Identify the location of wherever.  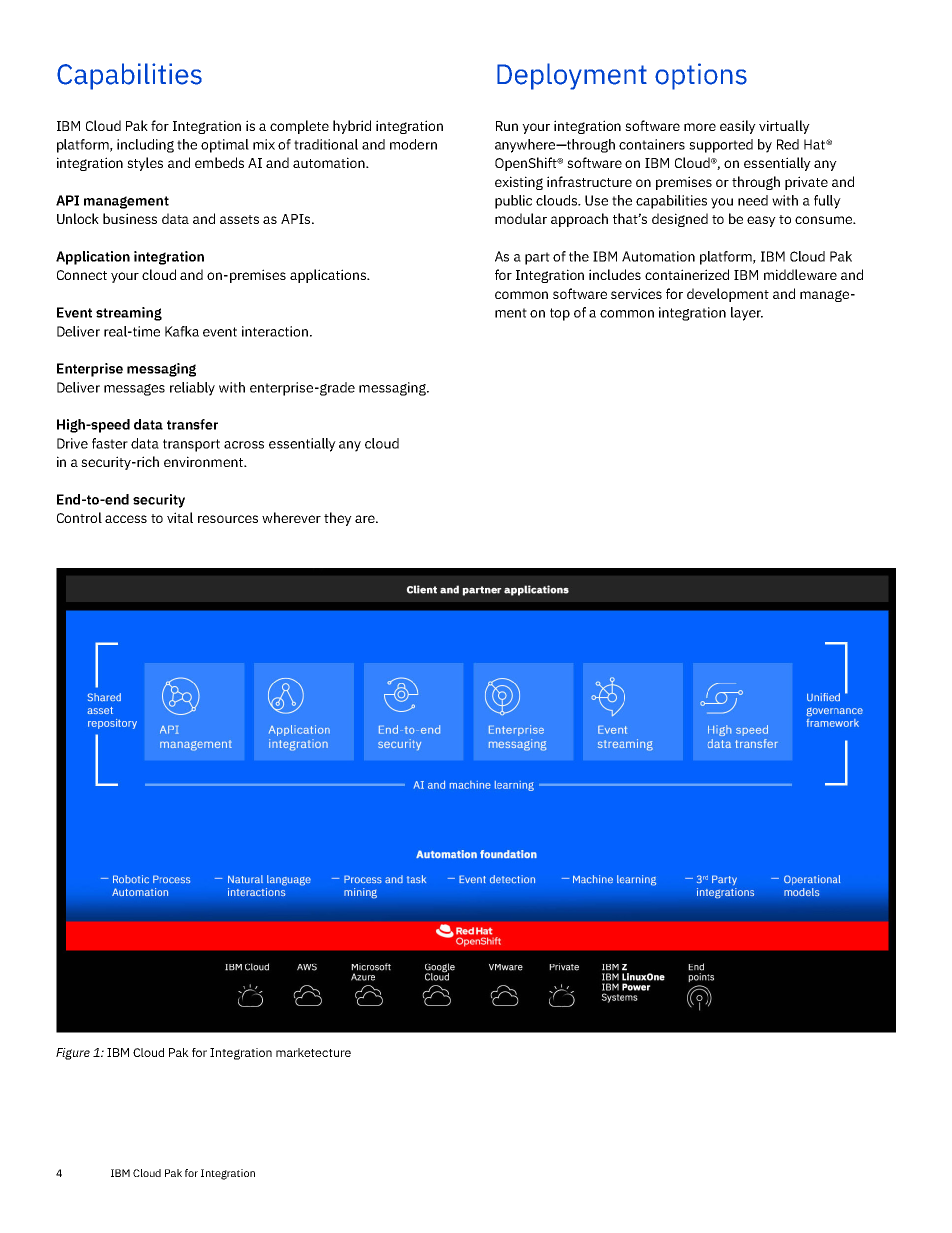
(291, 517).
